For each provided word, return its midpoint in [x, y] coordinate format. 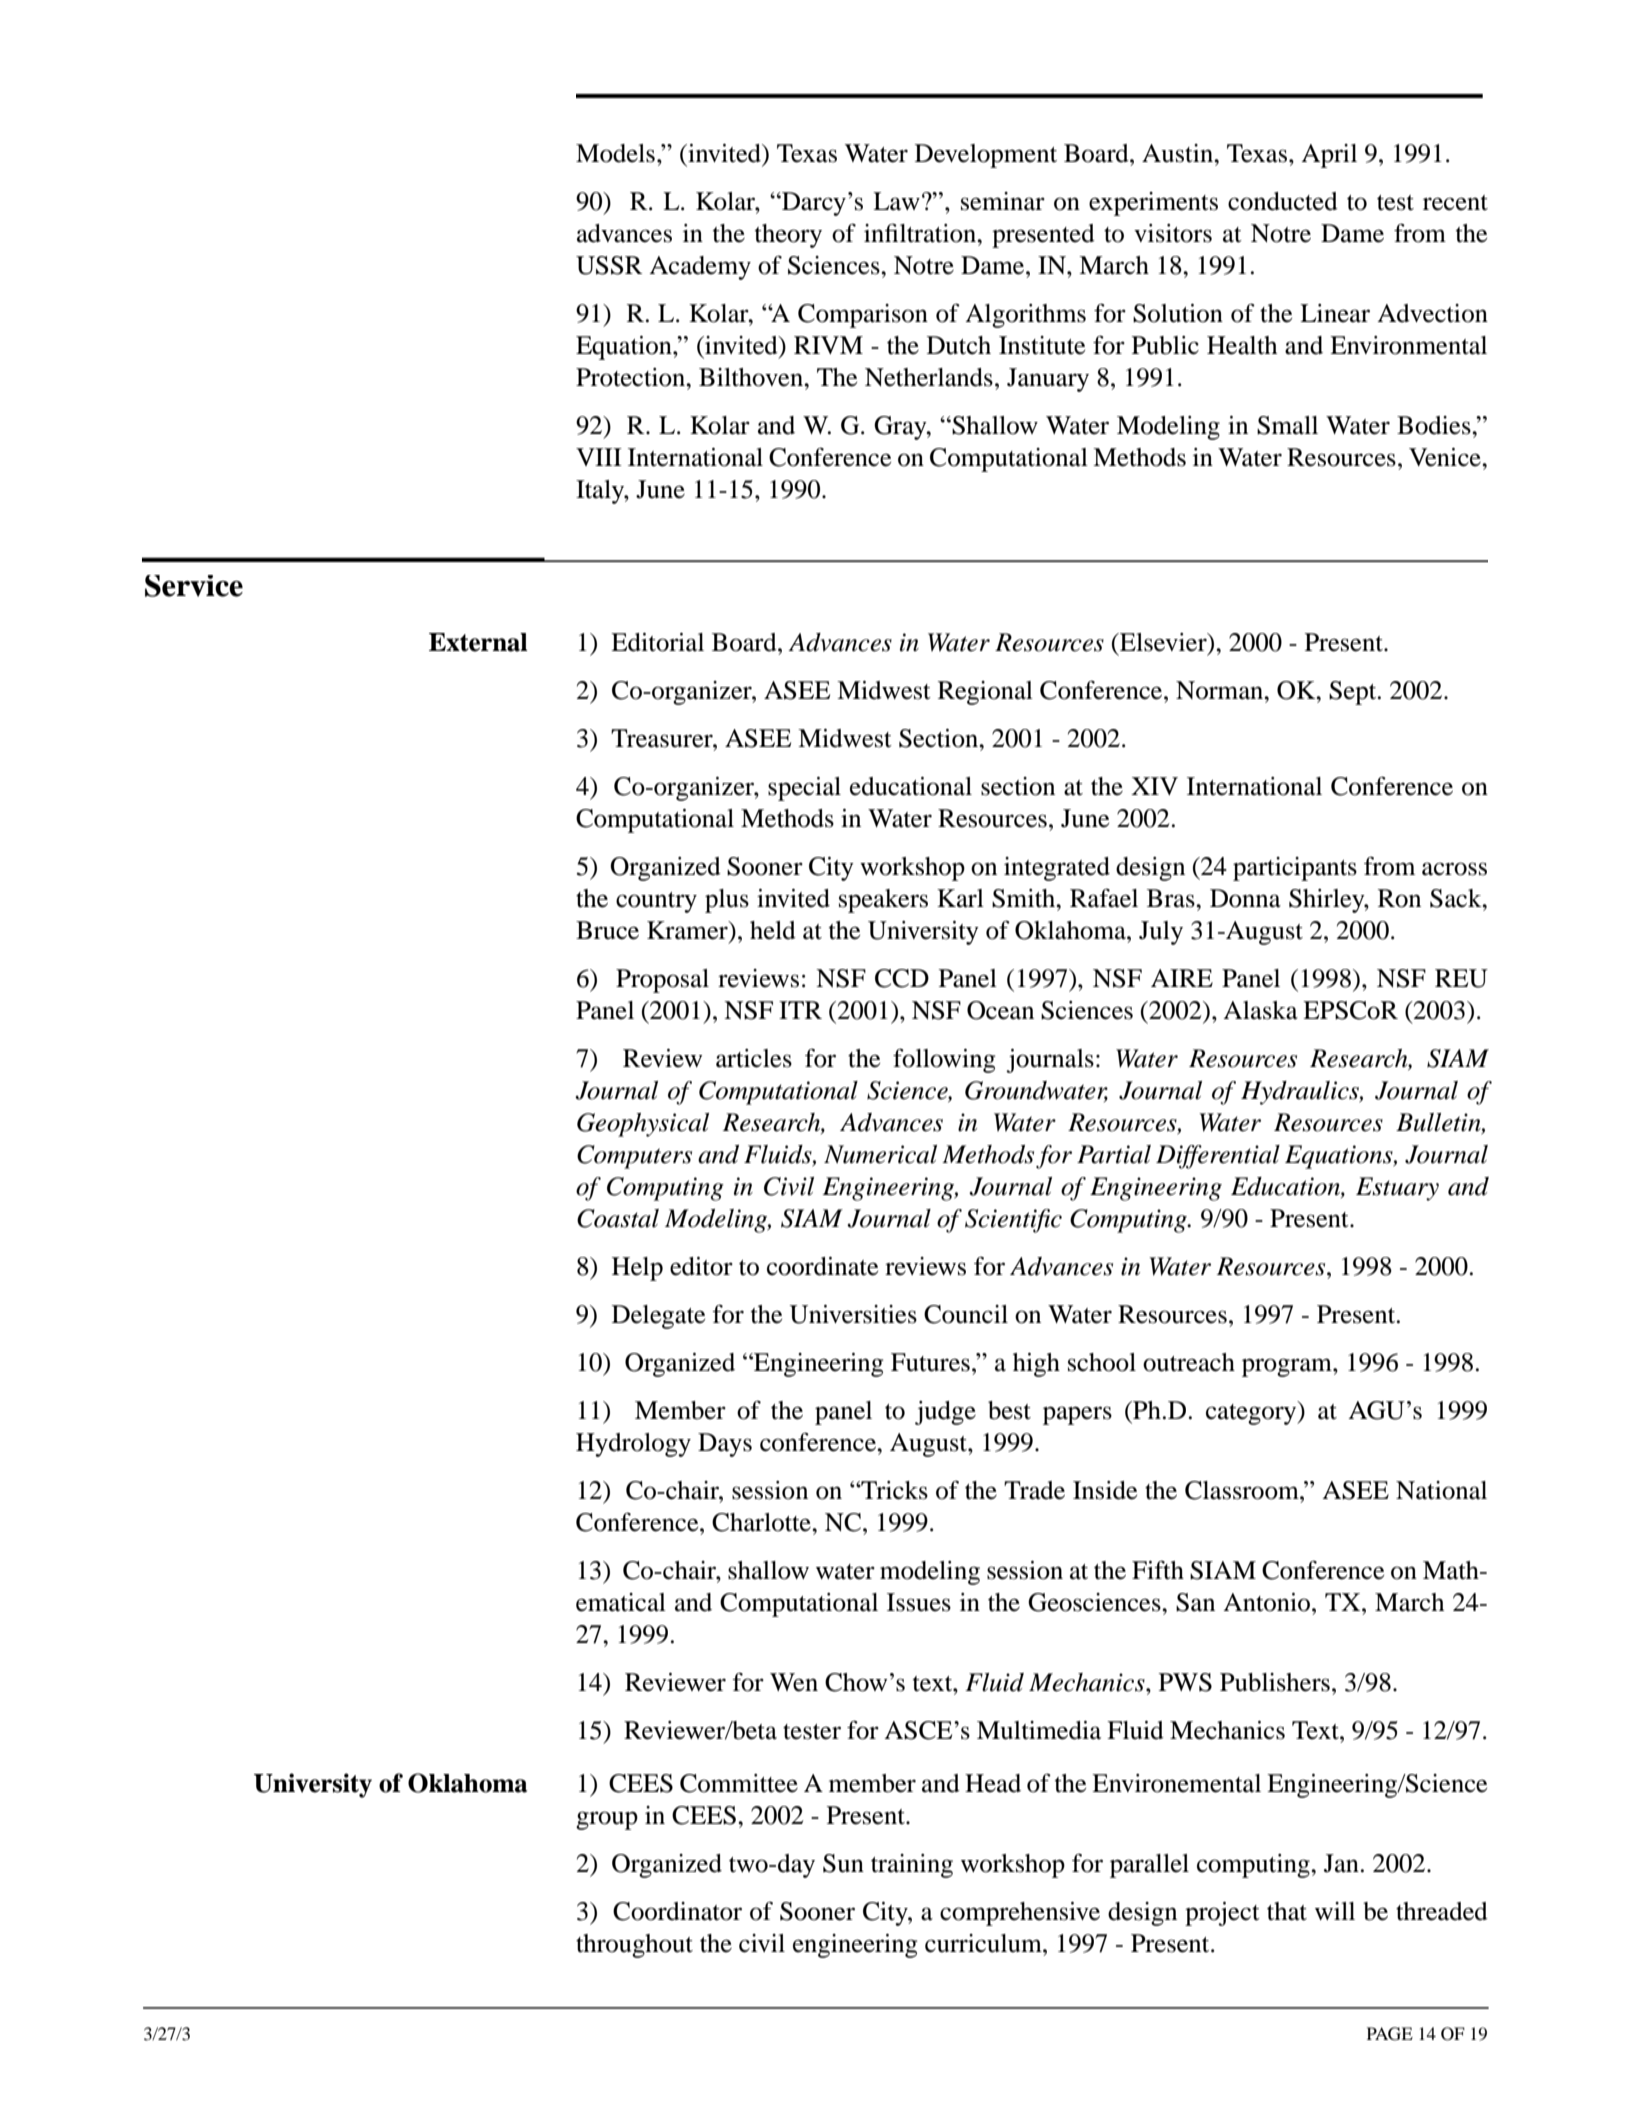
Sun [843, 1863]
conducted [1283, 201]
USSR [609, 265]
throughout [634, 1946]
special [804, 789]
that [1287, 1911]
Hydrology [633, 1445]
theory [788, 236]
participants [1295, 869]
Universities [853, 1314]
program [1288, 1367]
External [478, 642]
